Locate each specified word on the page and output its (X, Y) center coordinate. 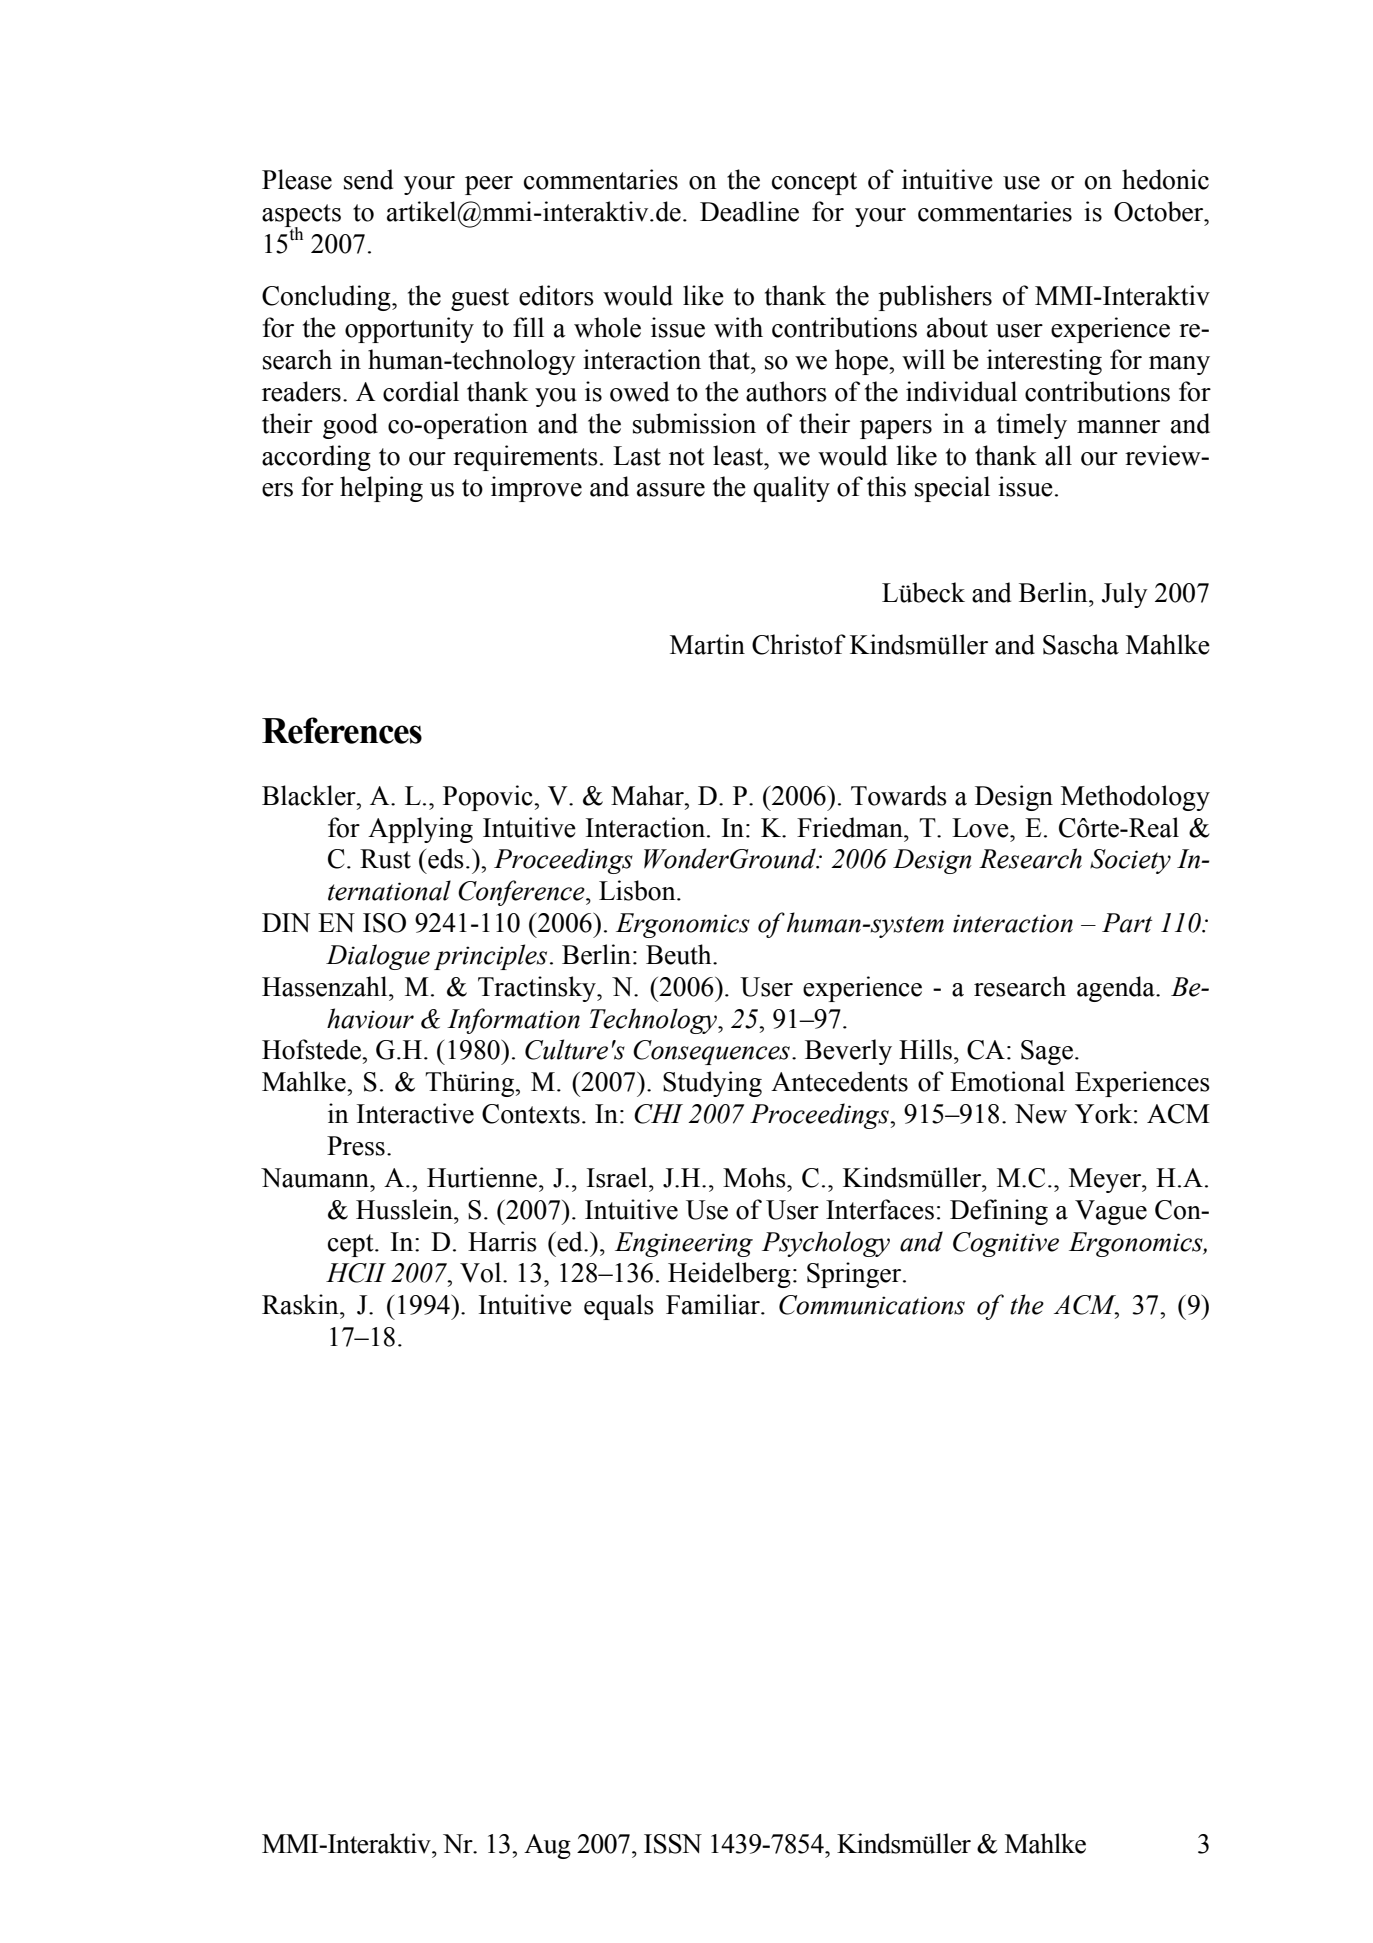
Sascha (1081, 644)
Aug (547, 1846)
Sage (1047, 1052)
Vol (482, 1272)
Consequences (711, 1052)
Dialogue (378, 957)
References (342, 730)
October (1160, 211)
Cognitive (1006, 1244)
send (368, 179)
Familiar (714, 1304)
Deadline (749, 211)
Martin (707, 644)
